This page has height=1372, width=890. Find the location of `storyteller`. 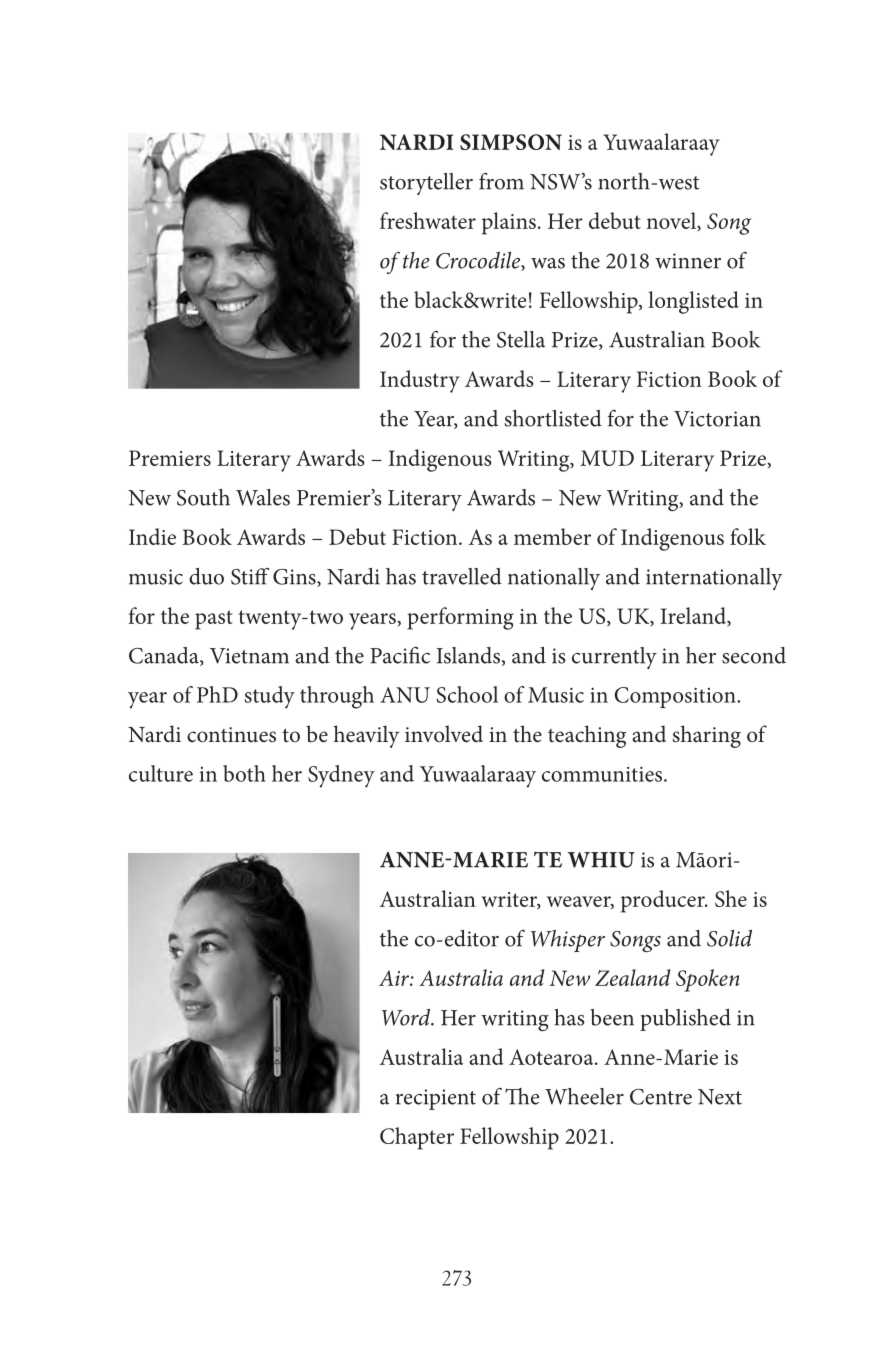

storyteller is located at coordinates (426, 184).
